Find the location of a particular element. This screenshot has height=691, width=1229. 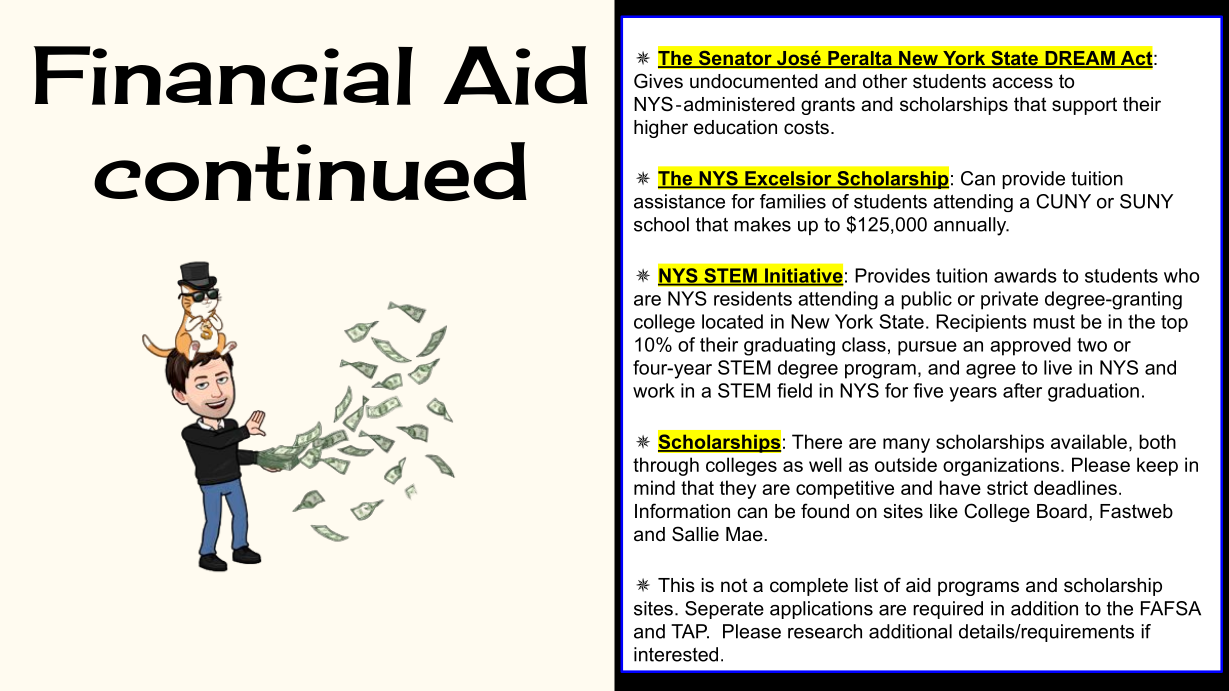

graduating is located at coordinates (789, 346).
